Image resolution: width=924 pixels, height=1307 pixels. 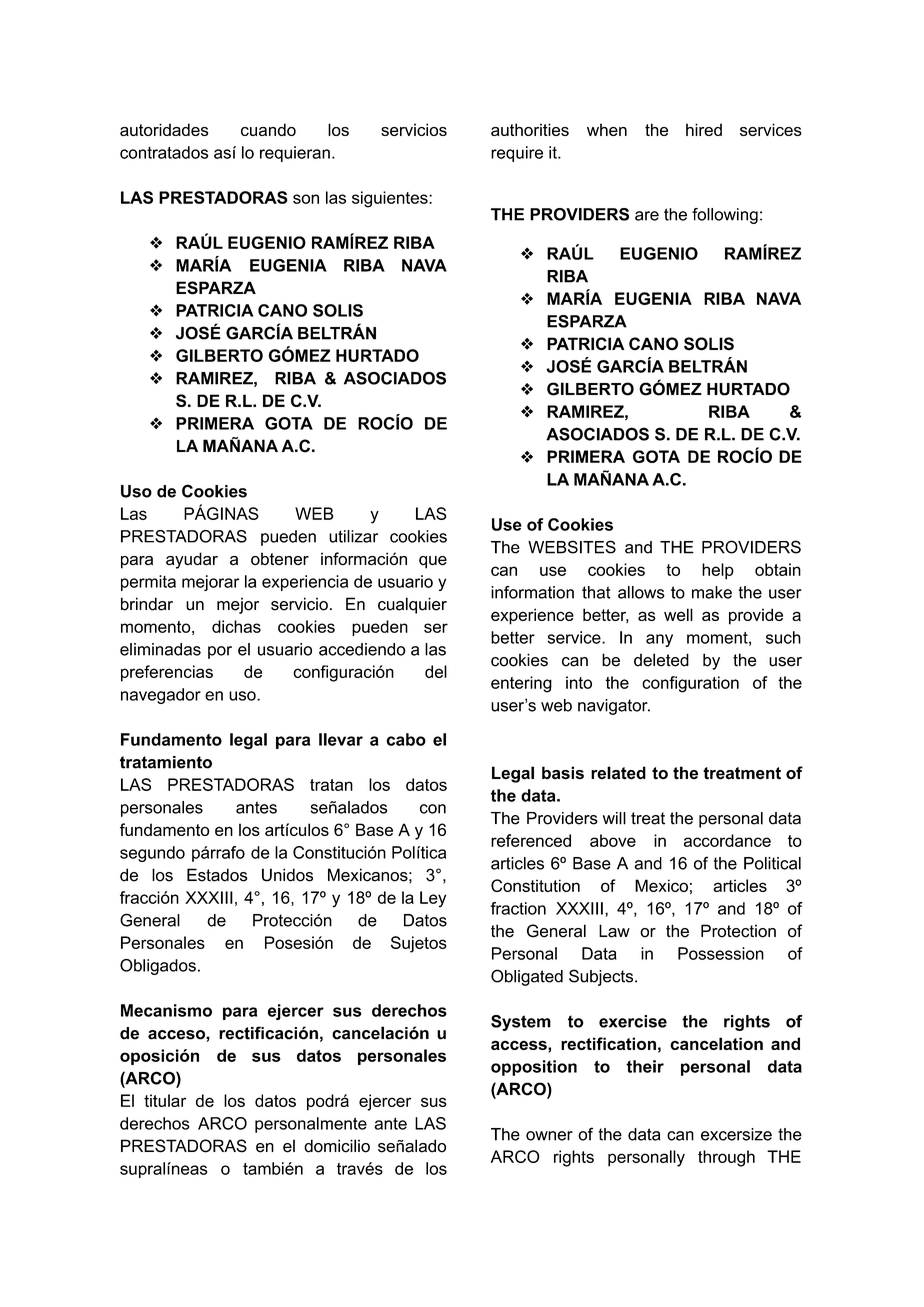 What do you see at coordinates (704, 129) in the page?
I see `hired` at bounding box center [704, 129].
